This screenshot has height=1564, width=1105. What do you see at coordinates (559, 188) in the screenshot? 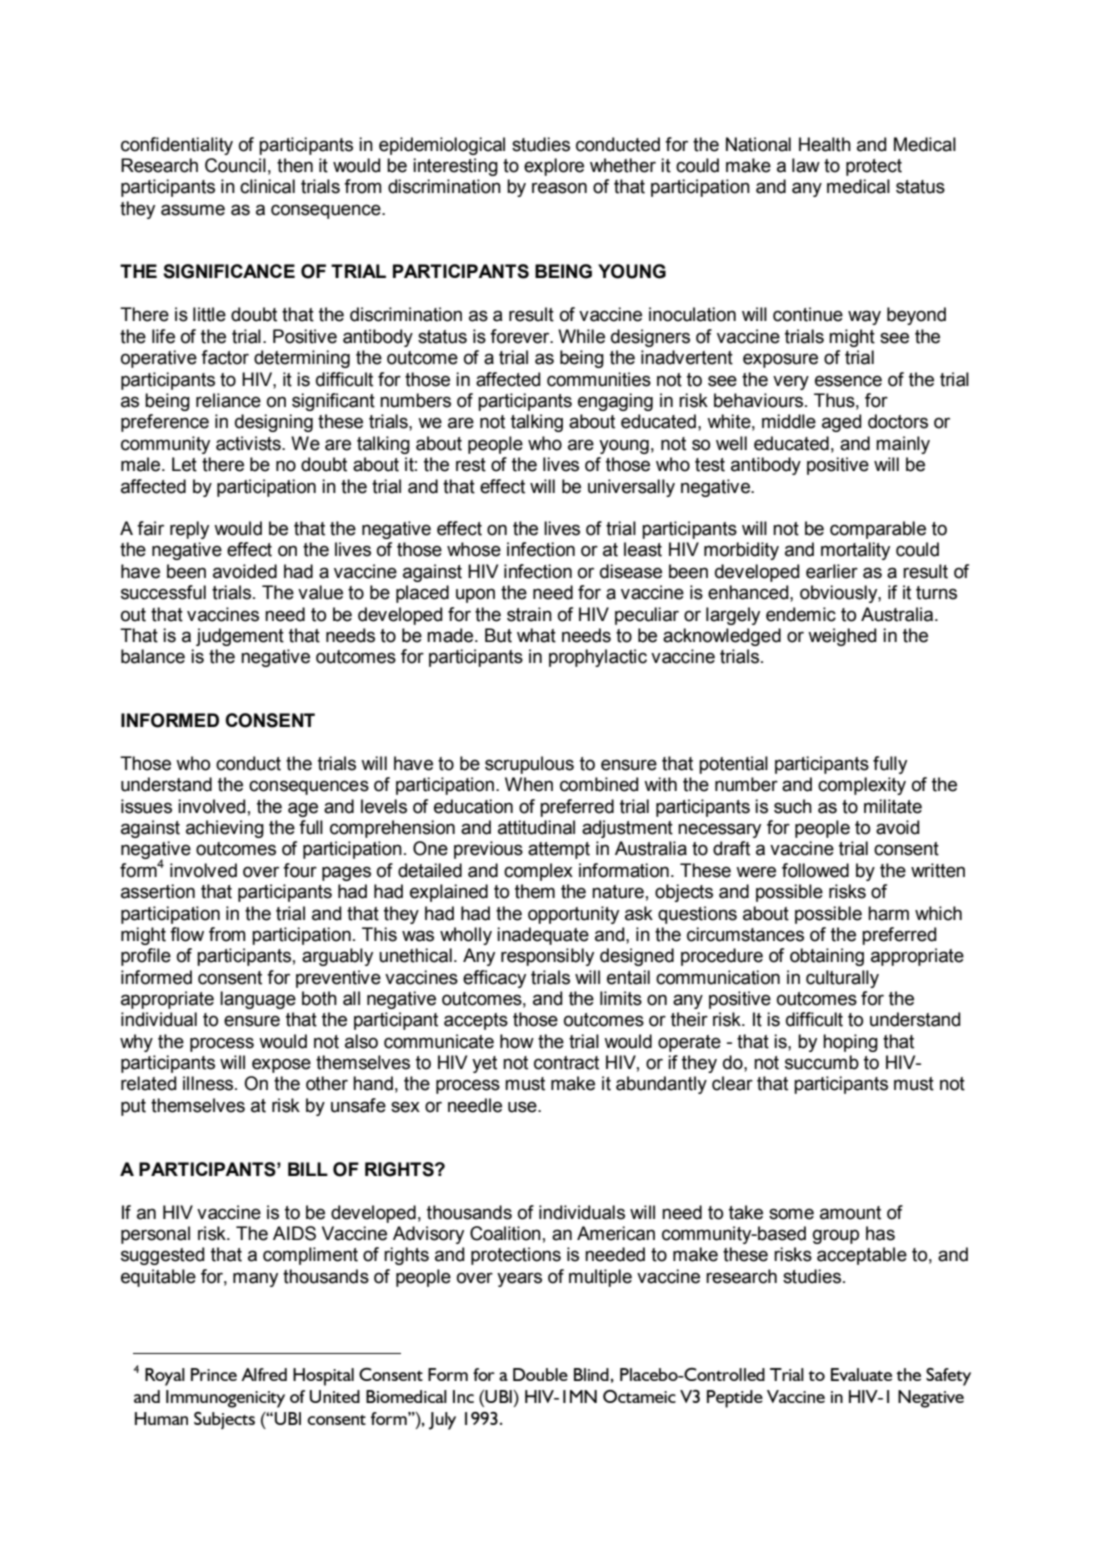
I see `reason` at bounding box center [559, 188].
